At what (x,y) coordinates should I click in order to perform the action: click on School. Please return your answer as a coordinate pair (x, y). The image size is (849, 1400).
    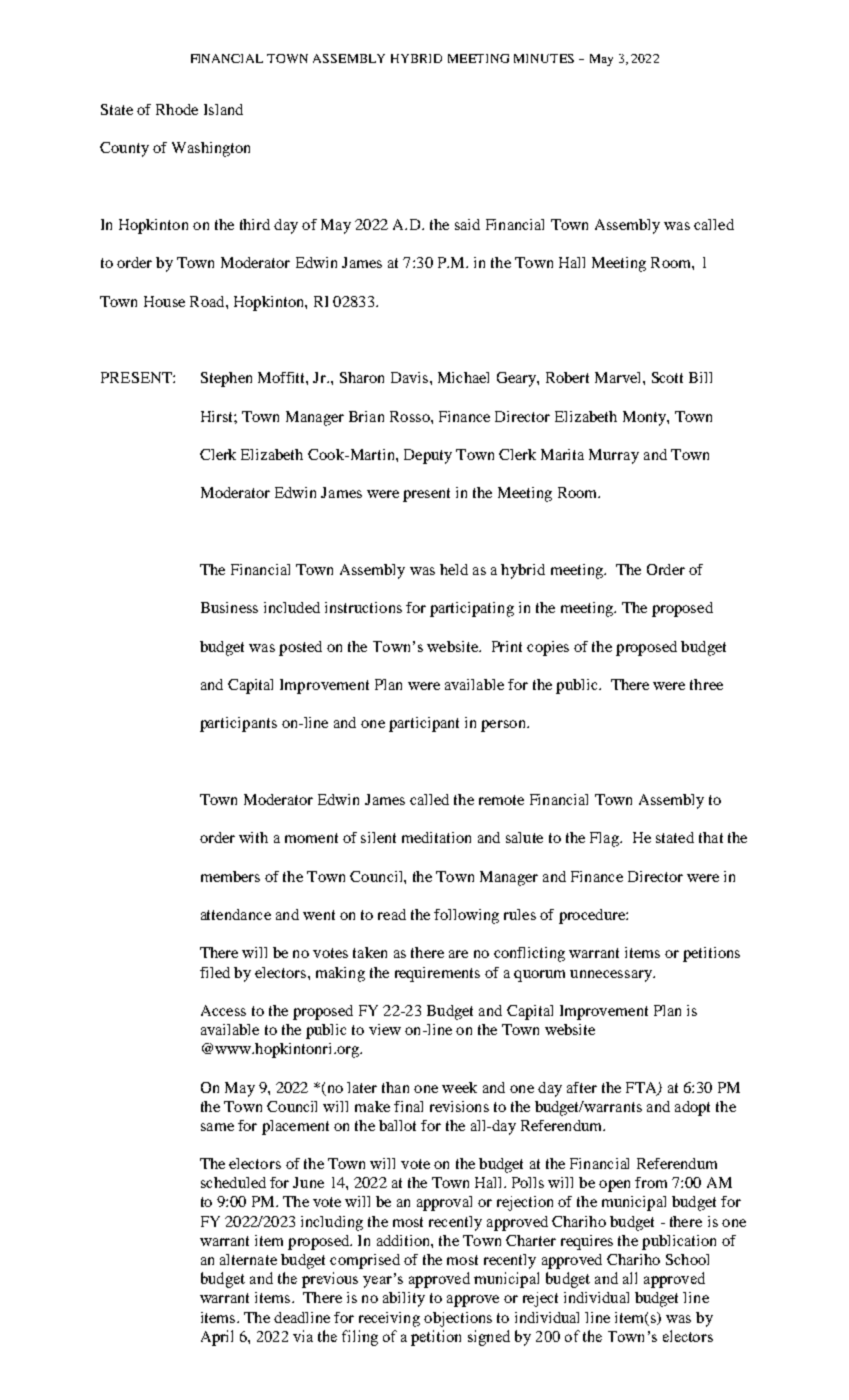
    Looking at the image, I should click on (687, 1259).
